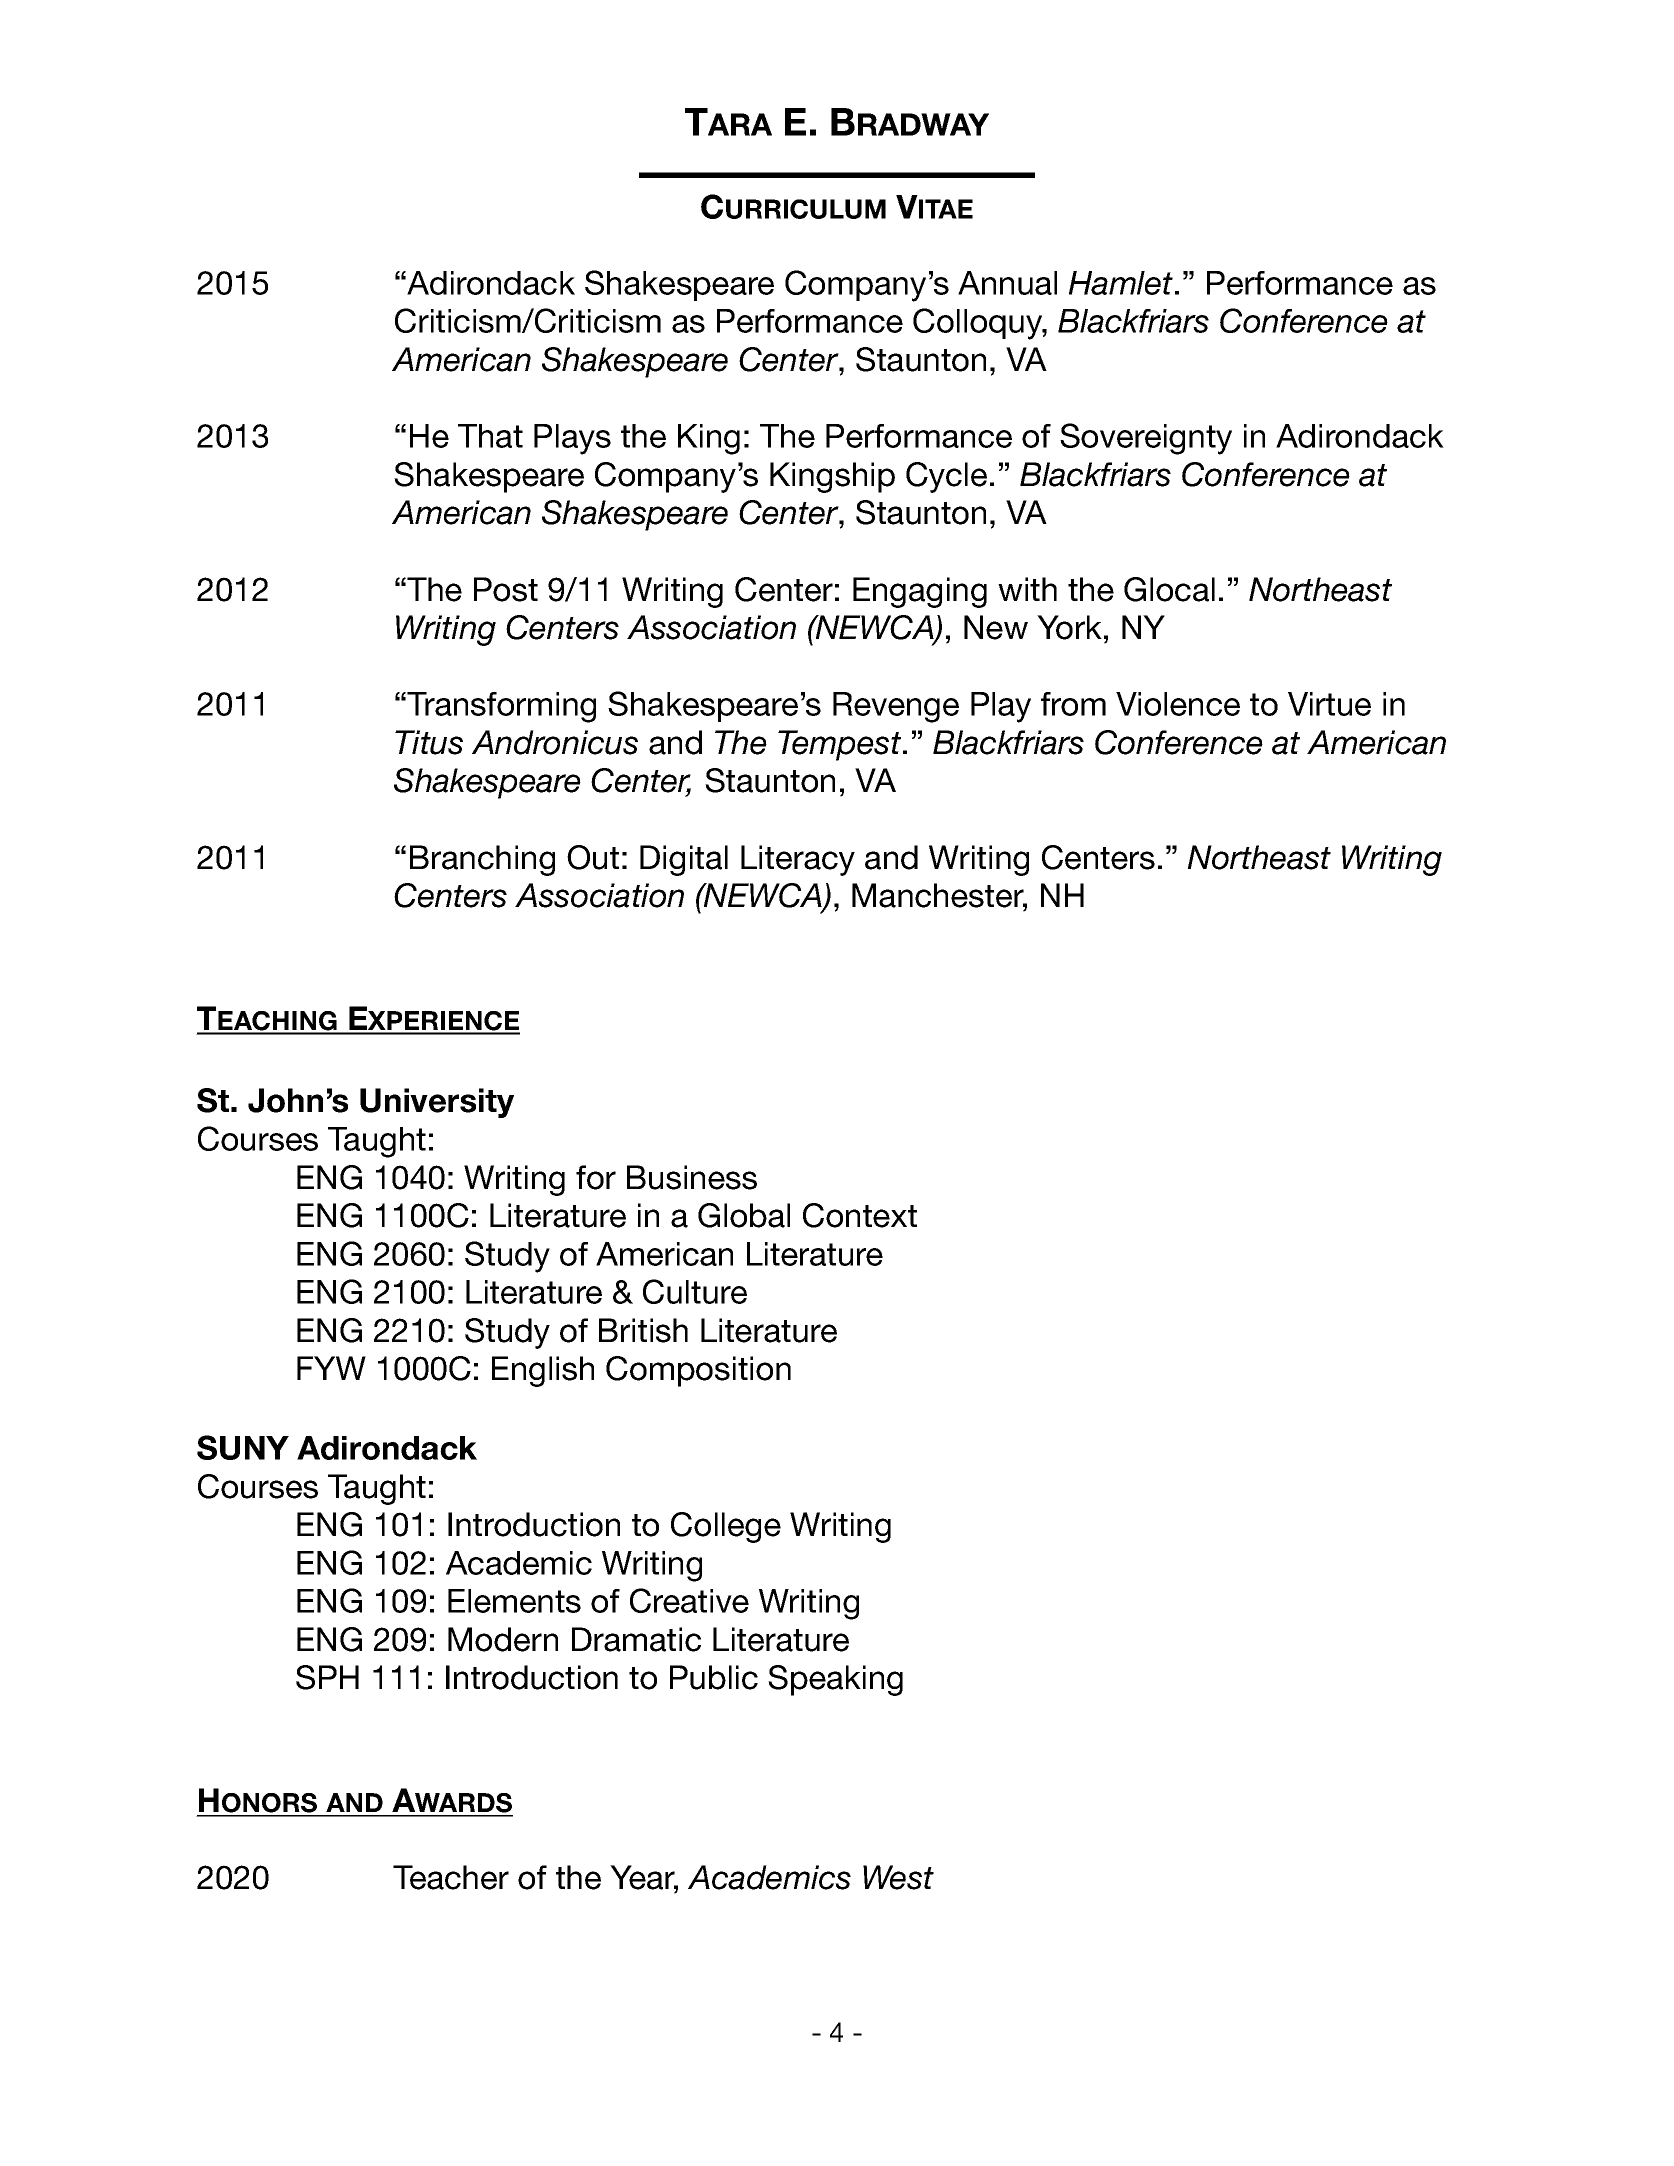  What do you see at coordinates (490, 436) in the page?
I see `That` at bounding box center [490, 436].
